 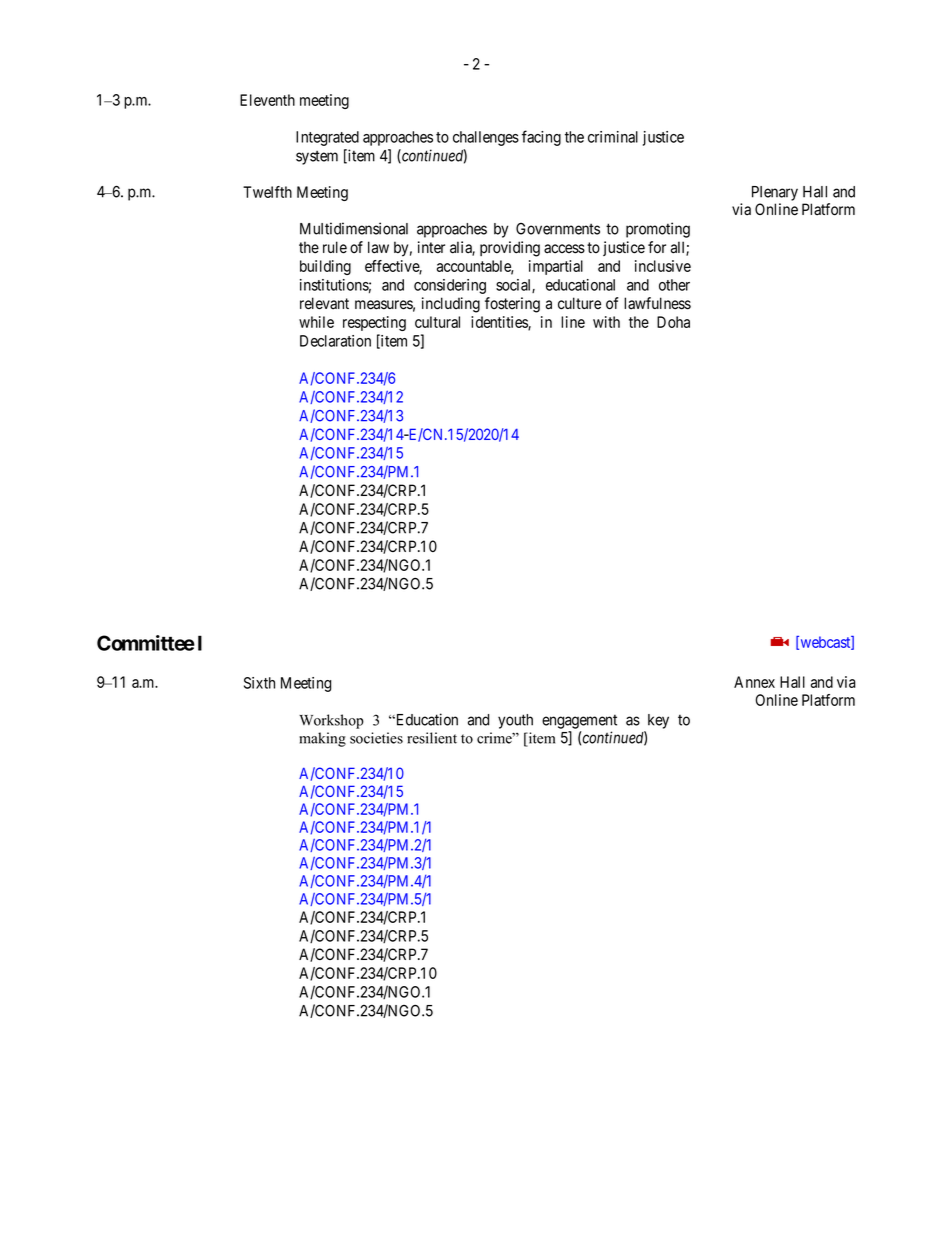 What do you see at coordinates (331, 721) in the image?
I see `Workshop` at bounding box center [331, 721].
